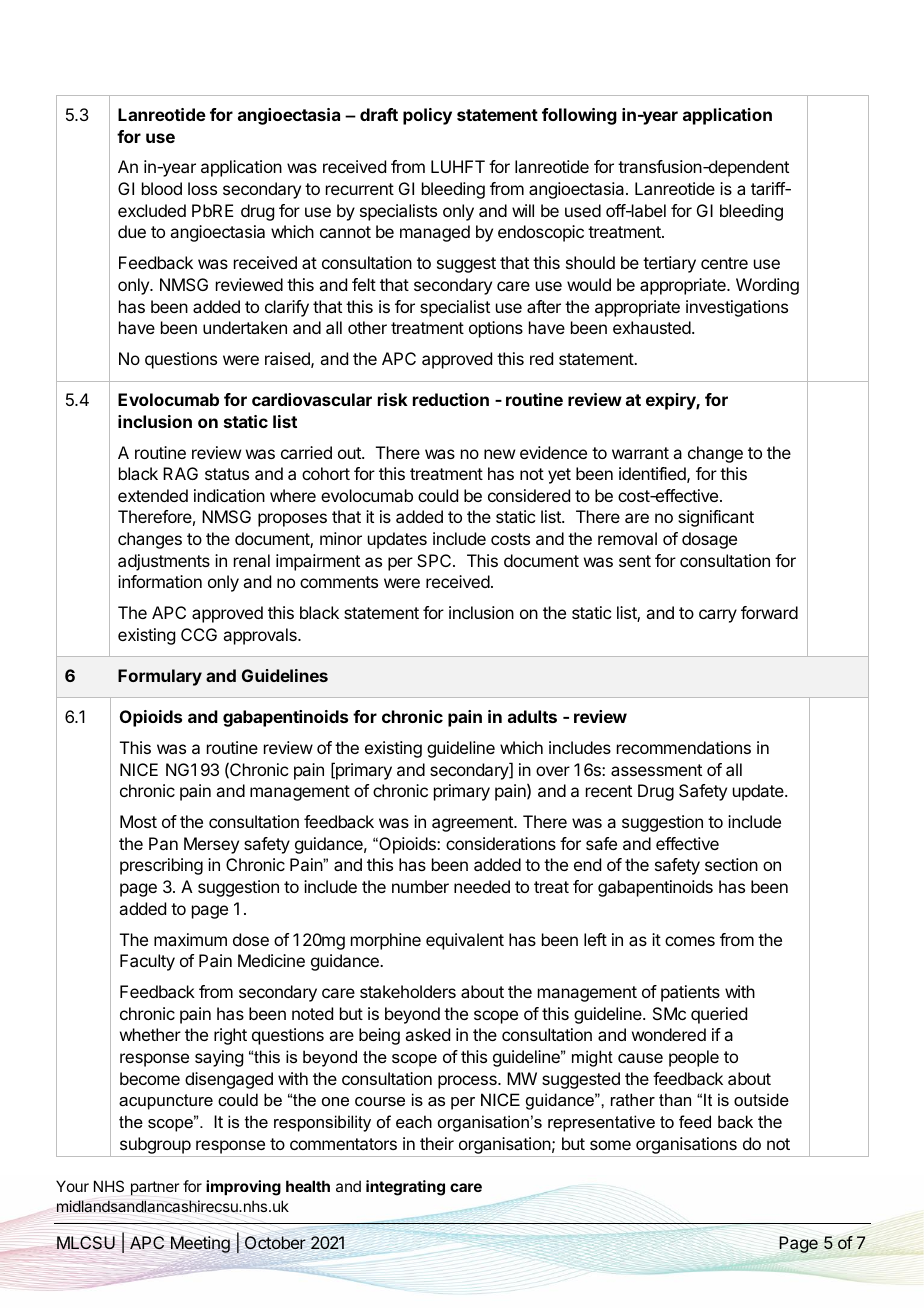 The height and width of the document is (1308, 924). What do you see at coordinates (435, 560) in the document?
I see `SPC` at bounding box center [435, 560].
